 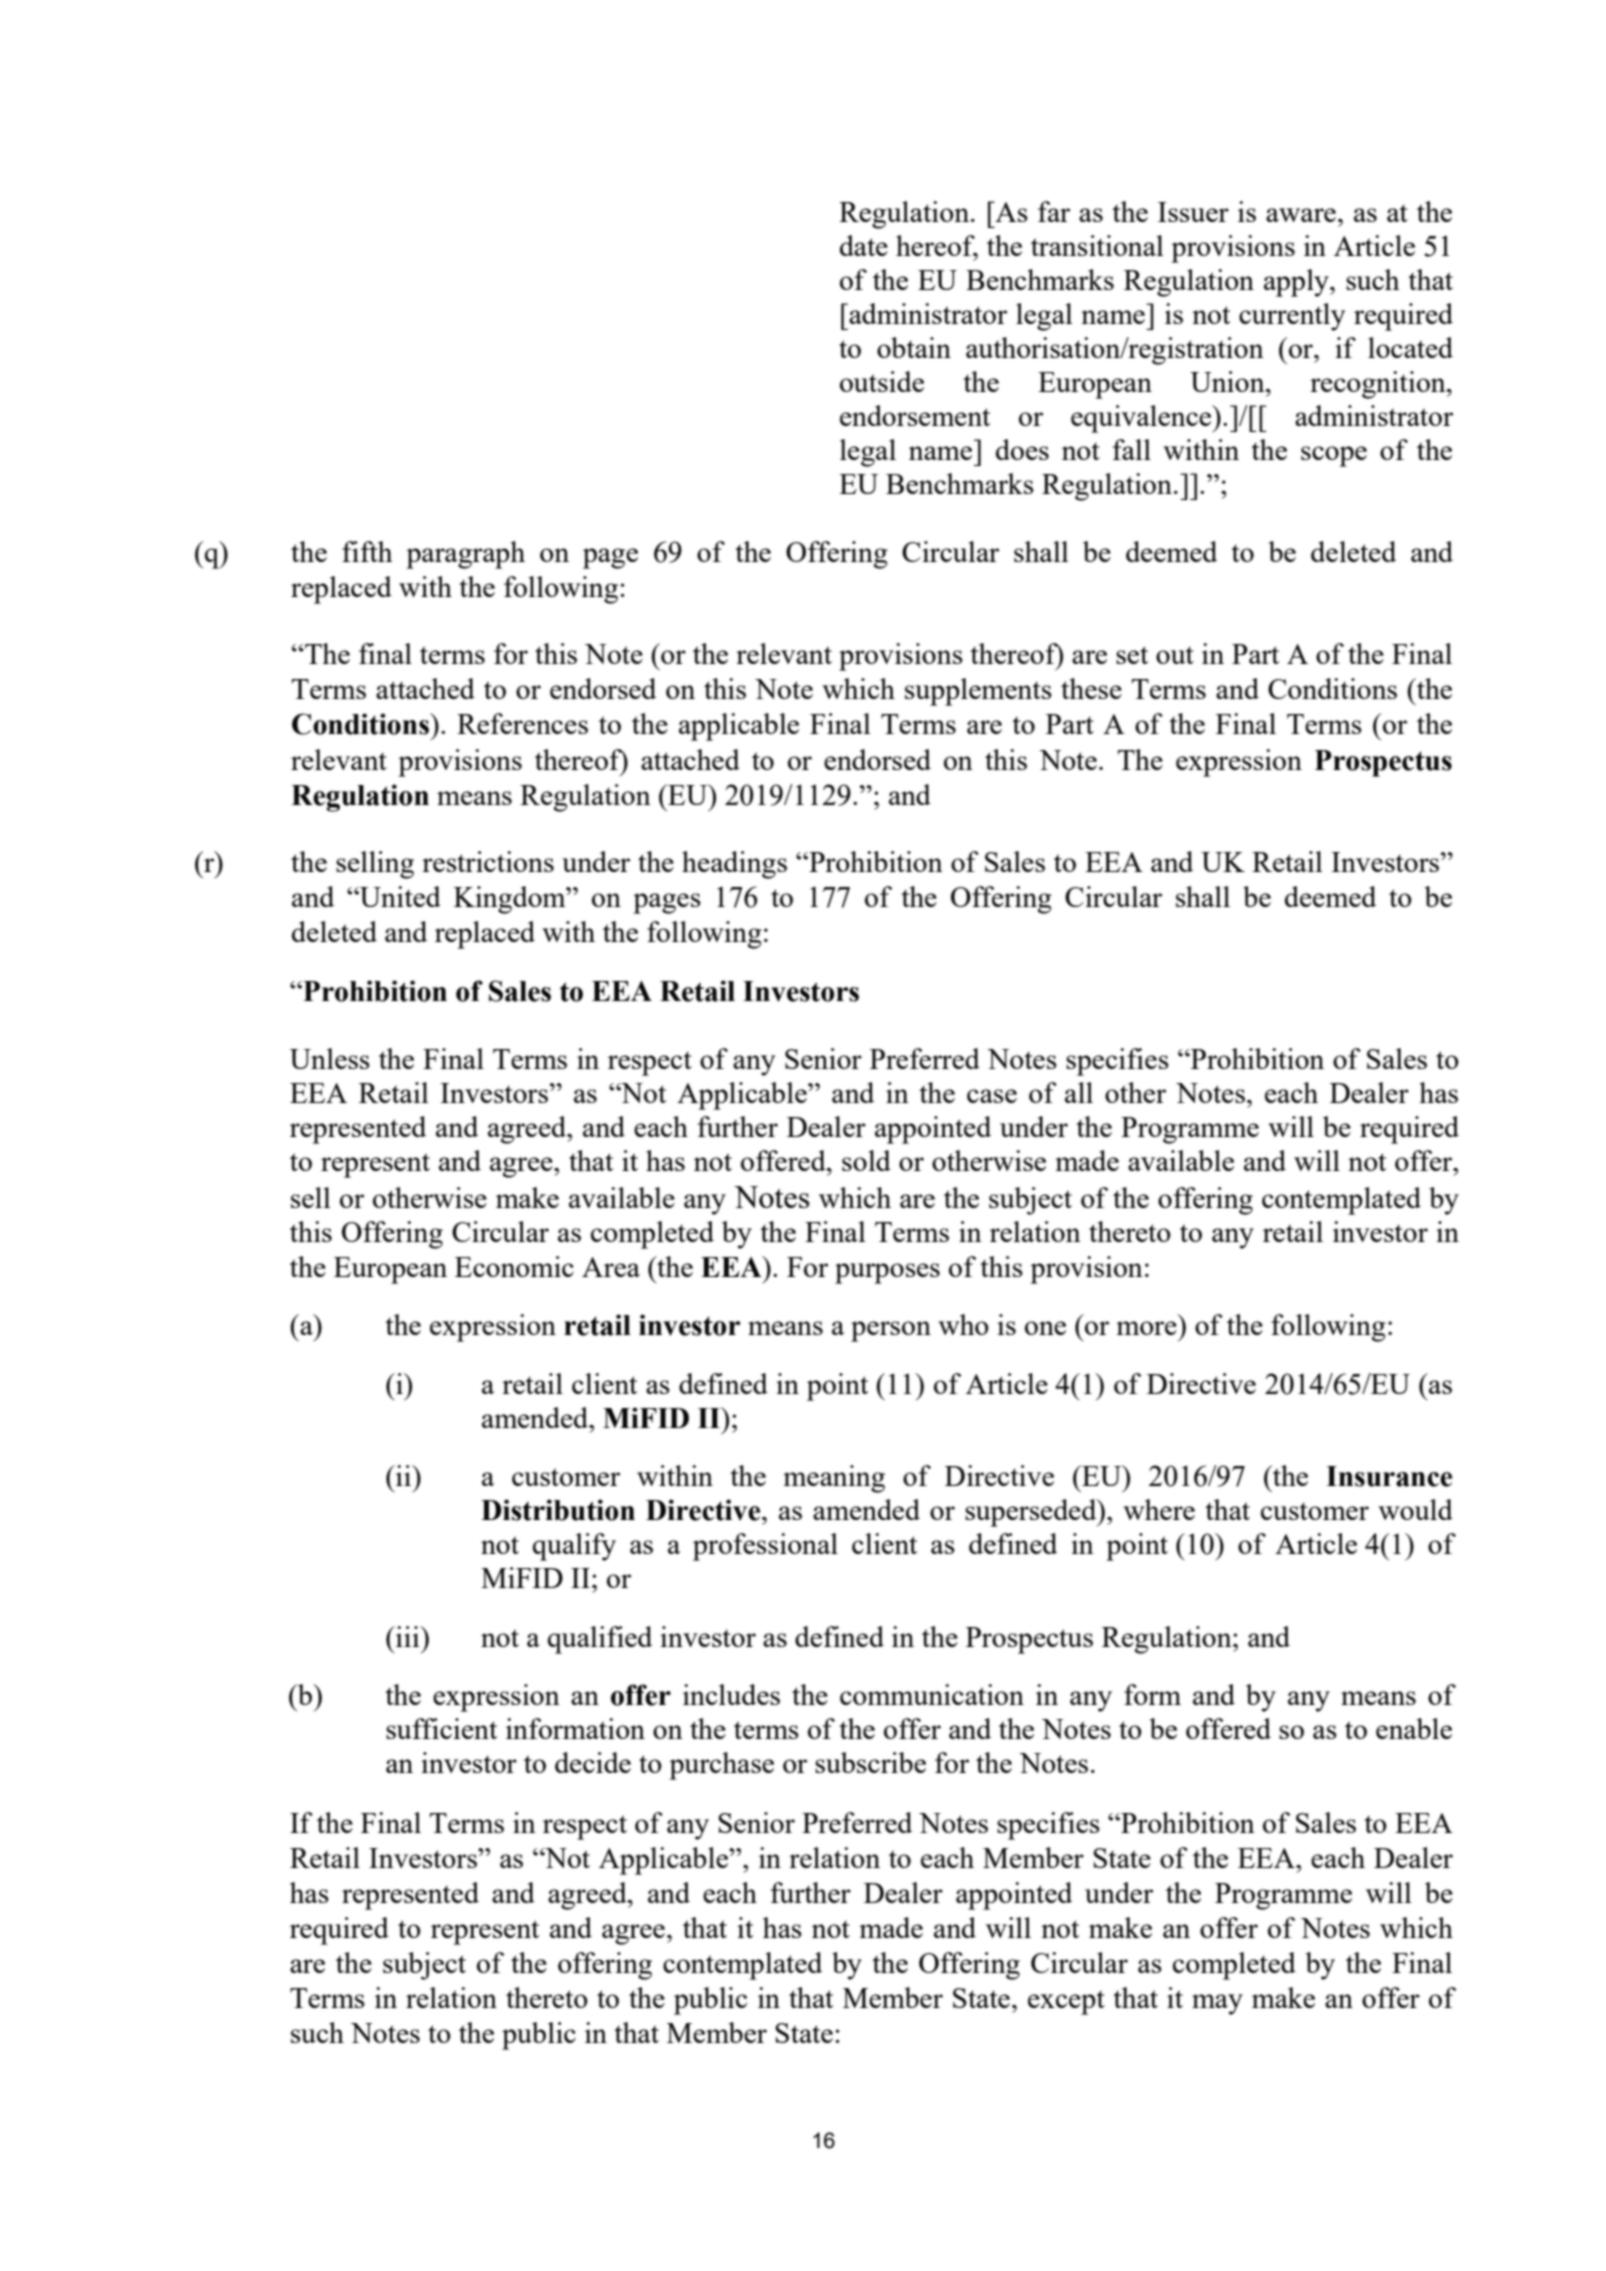 I want to click on apply, so click(x=1297, y=283).
